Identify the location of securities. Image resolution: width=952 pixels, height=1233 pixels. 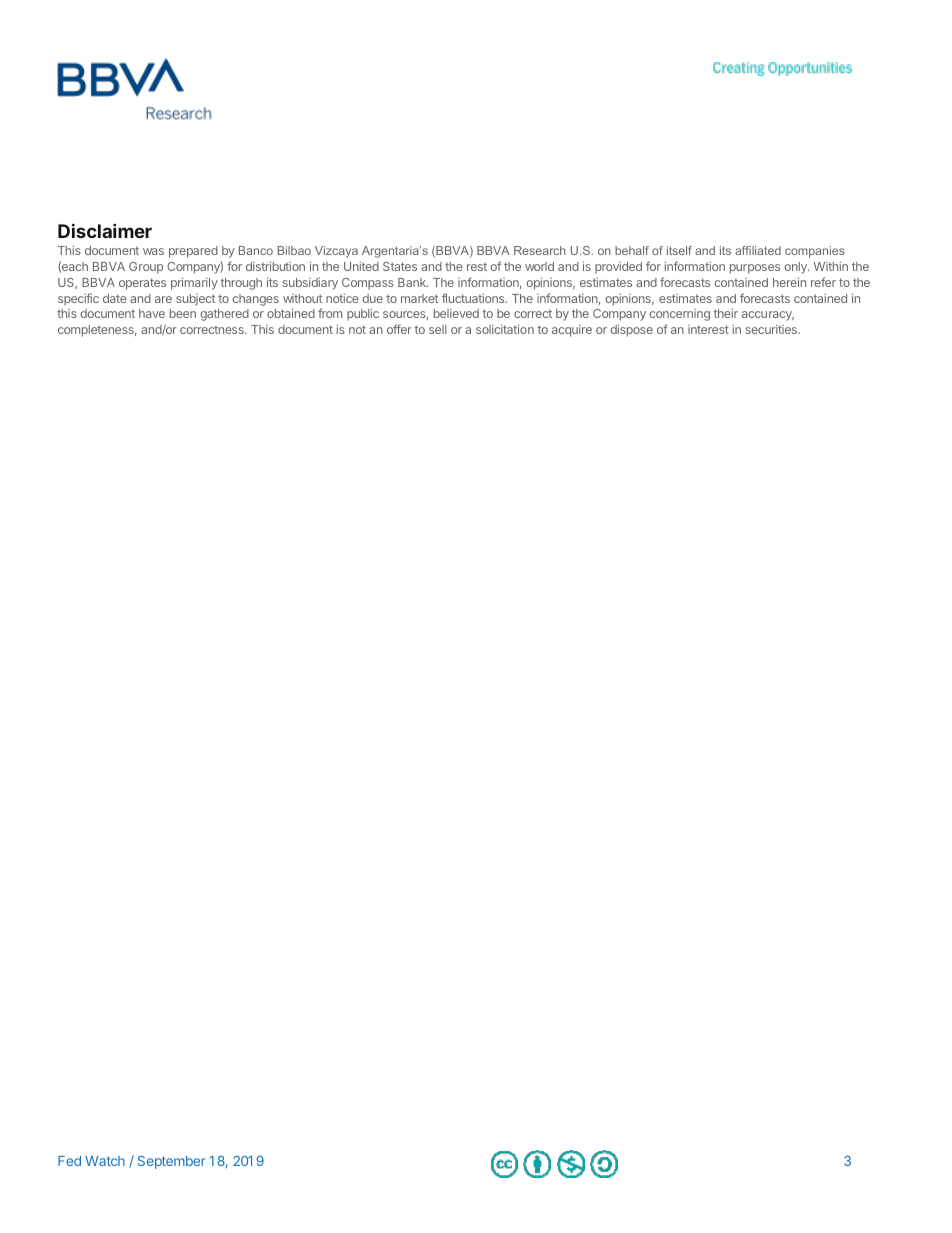
(772, 329).
